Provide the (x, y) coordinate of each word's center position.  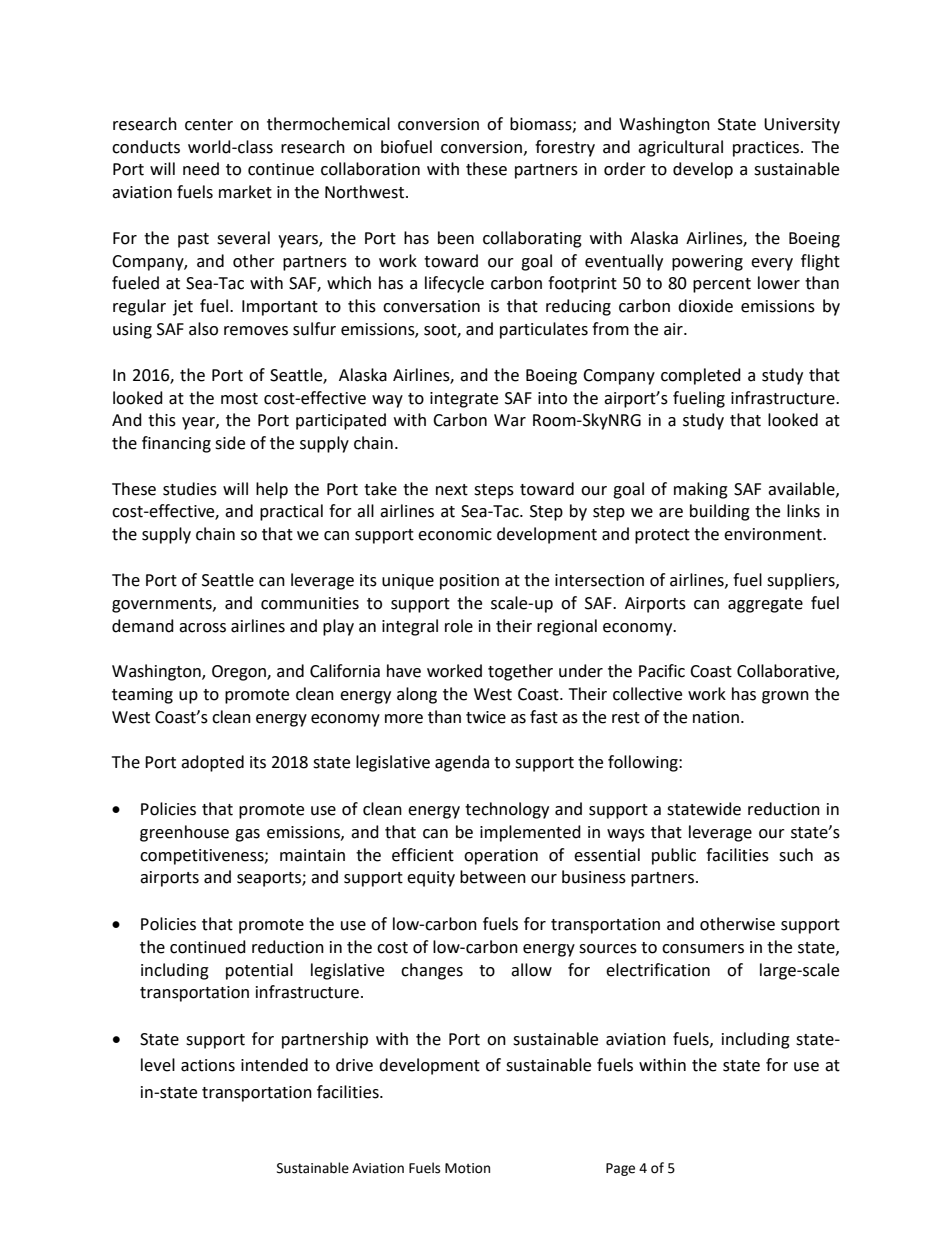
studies (190, 489)
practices (767, 149)
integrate (464, 400)
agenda (462, 763)
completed (701, 376)
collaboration (370, 169)
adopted (212, 763)
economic (455, 534)
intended (274, 1065)
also (203, 329)
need (201, 169)
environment (774, 534)
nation (716, 717)
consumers (703, 949)
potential (259, 971)
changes (432, 971)
